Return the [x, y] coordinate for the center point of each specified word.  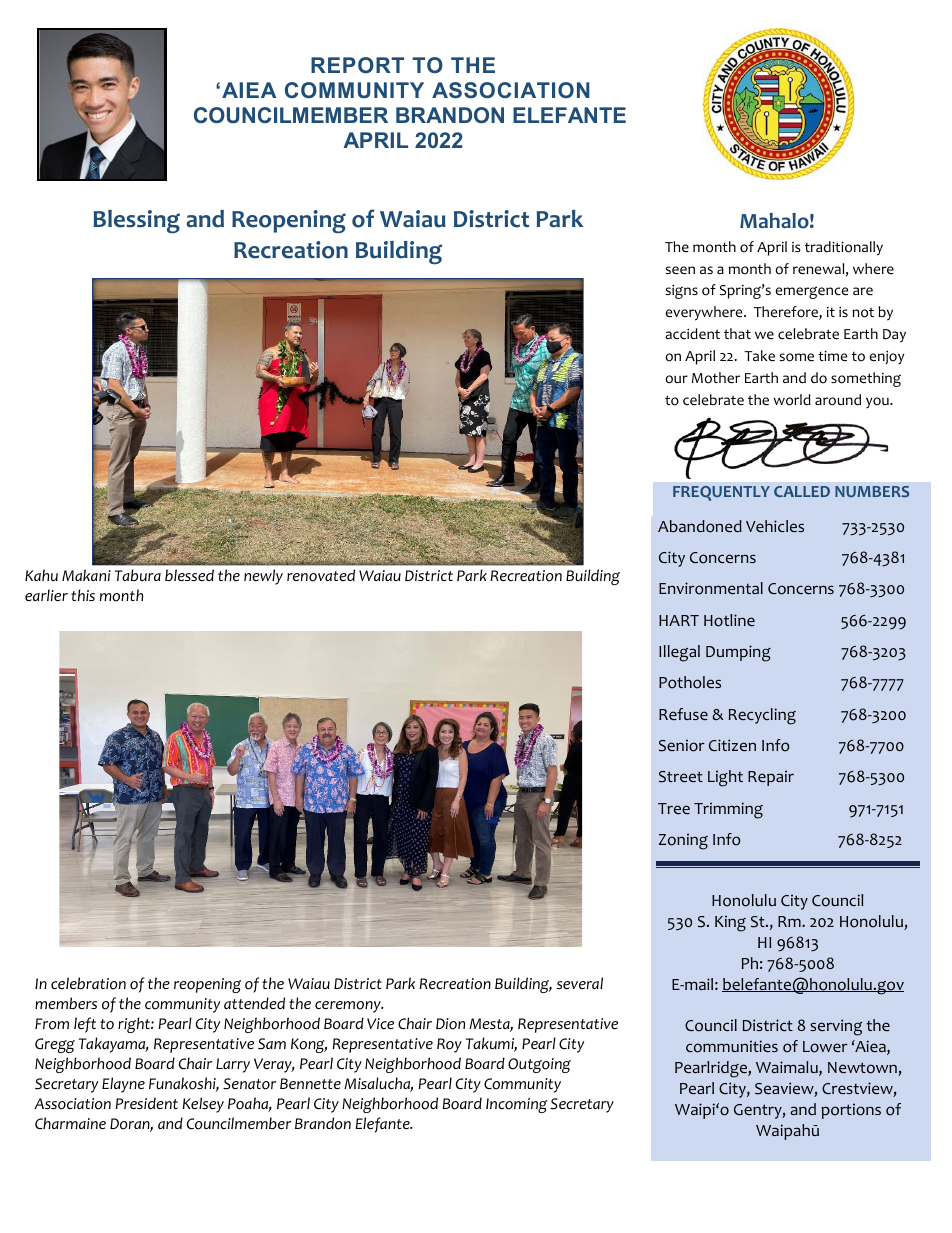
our [676, 379]
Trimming [728, 810]
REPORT [357, 65]
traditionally [844, 248]
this [83, 595]
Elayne [123, 1085]
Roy [449, 1045]
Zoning [683, 841]
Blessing [137, 222]
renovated [321, 575]
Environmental [711, 588]
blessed [189, 575]
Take [759, 356]
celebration [88, 983]
